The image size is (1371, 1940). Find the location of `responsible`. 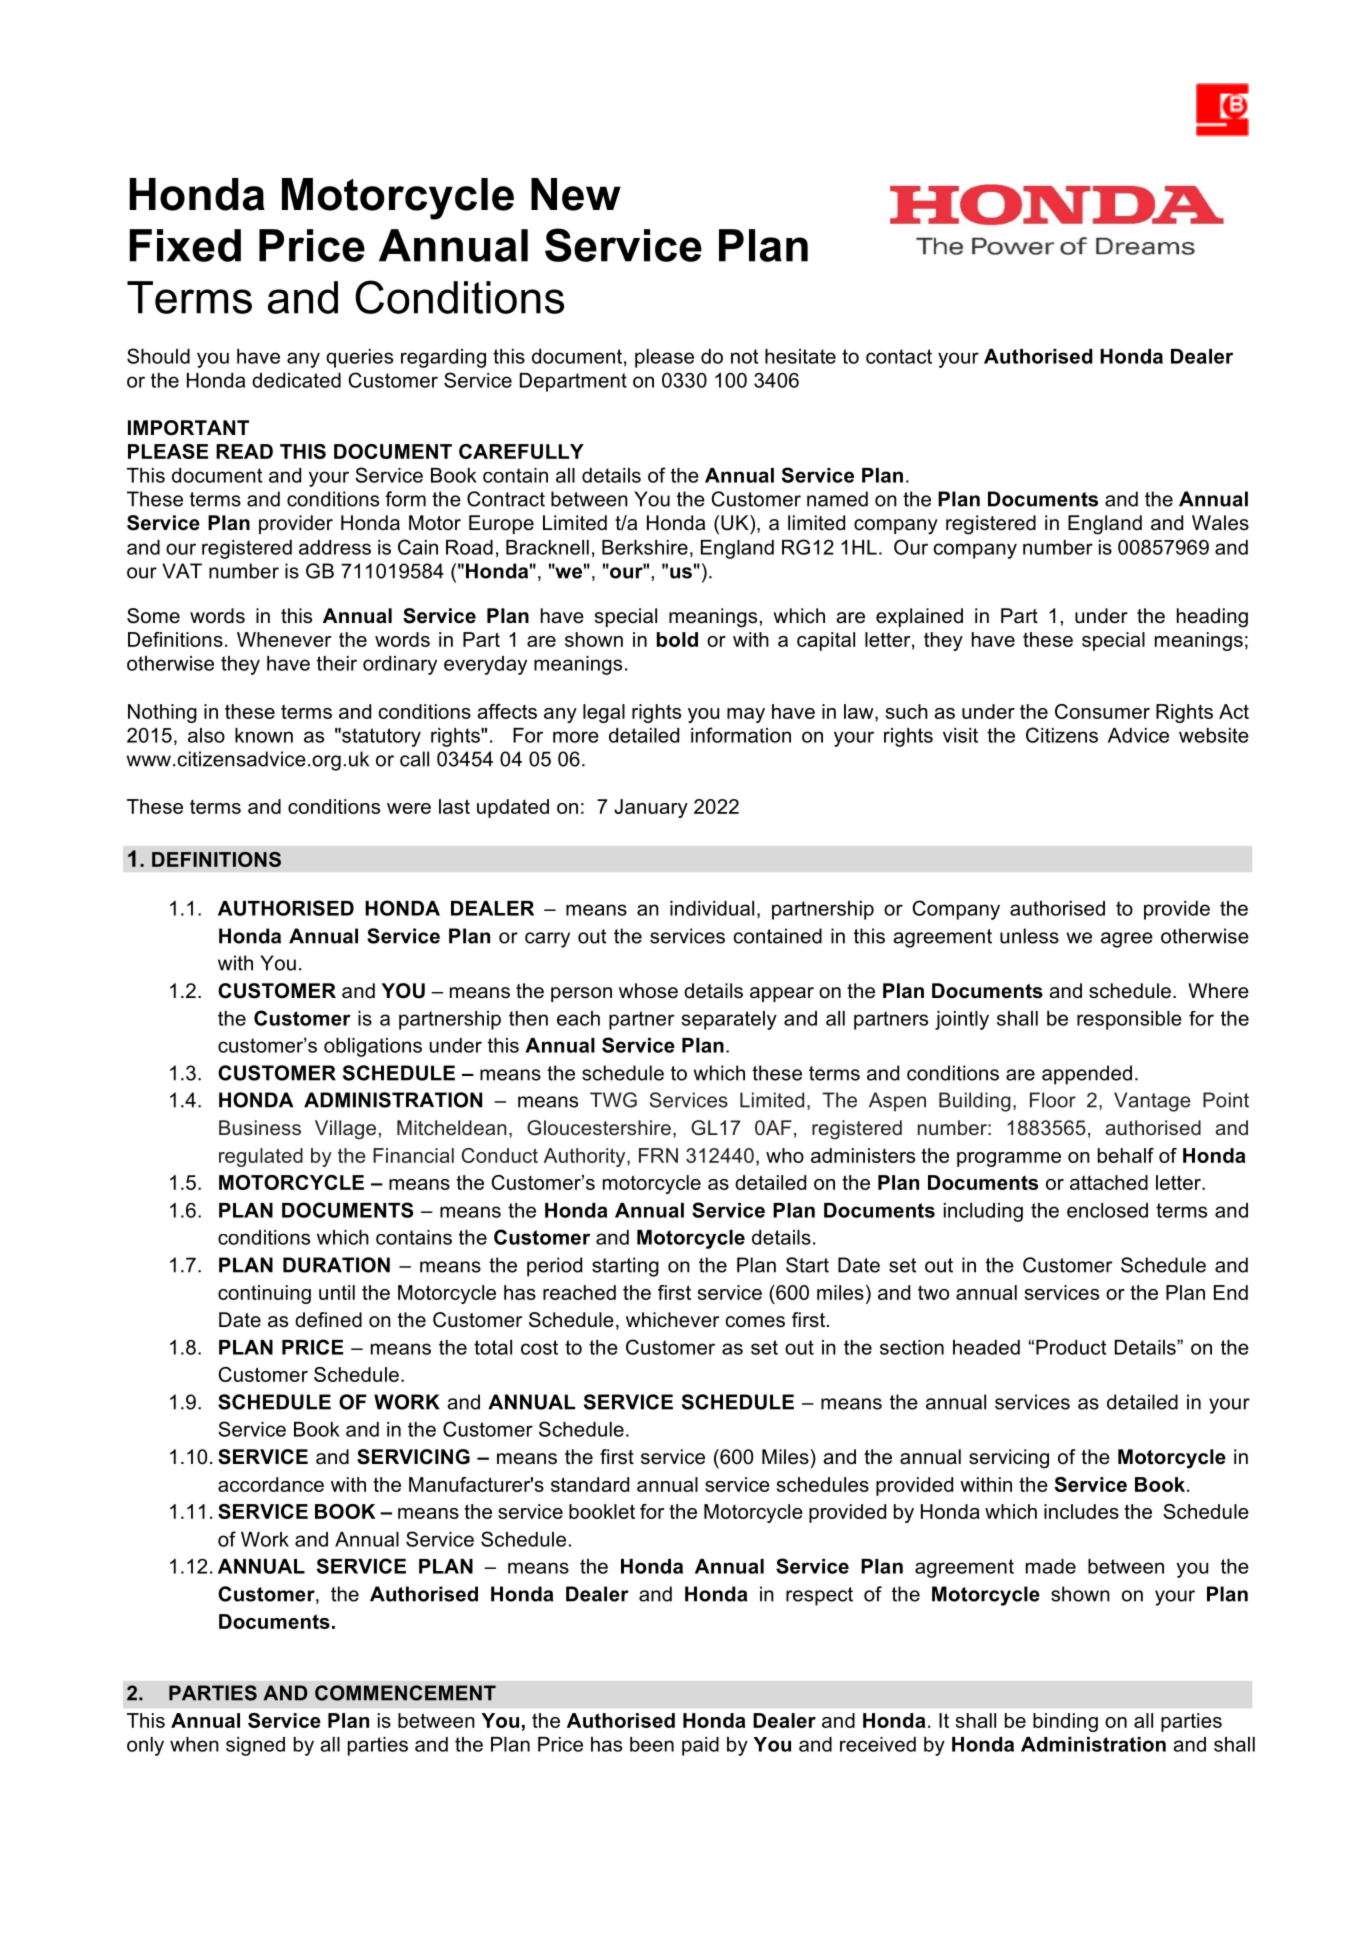

responsible is located at coordinates (1129, 1020).
